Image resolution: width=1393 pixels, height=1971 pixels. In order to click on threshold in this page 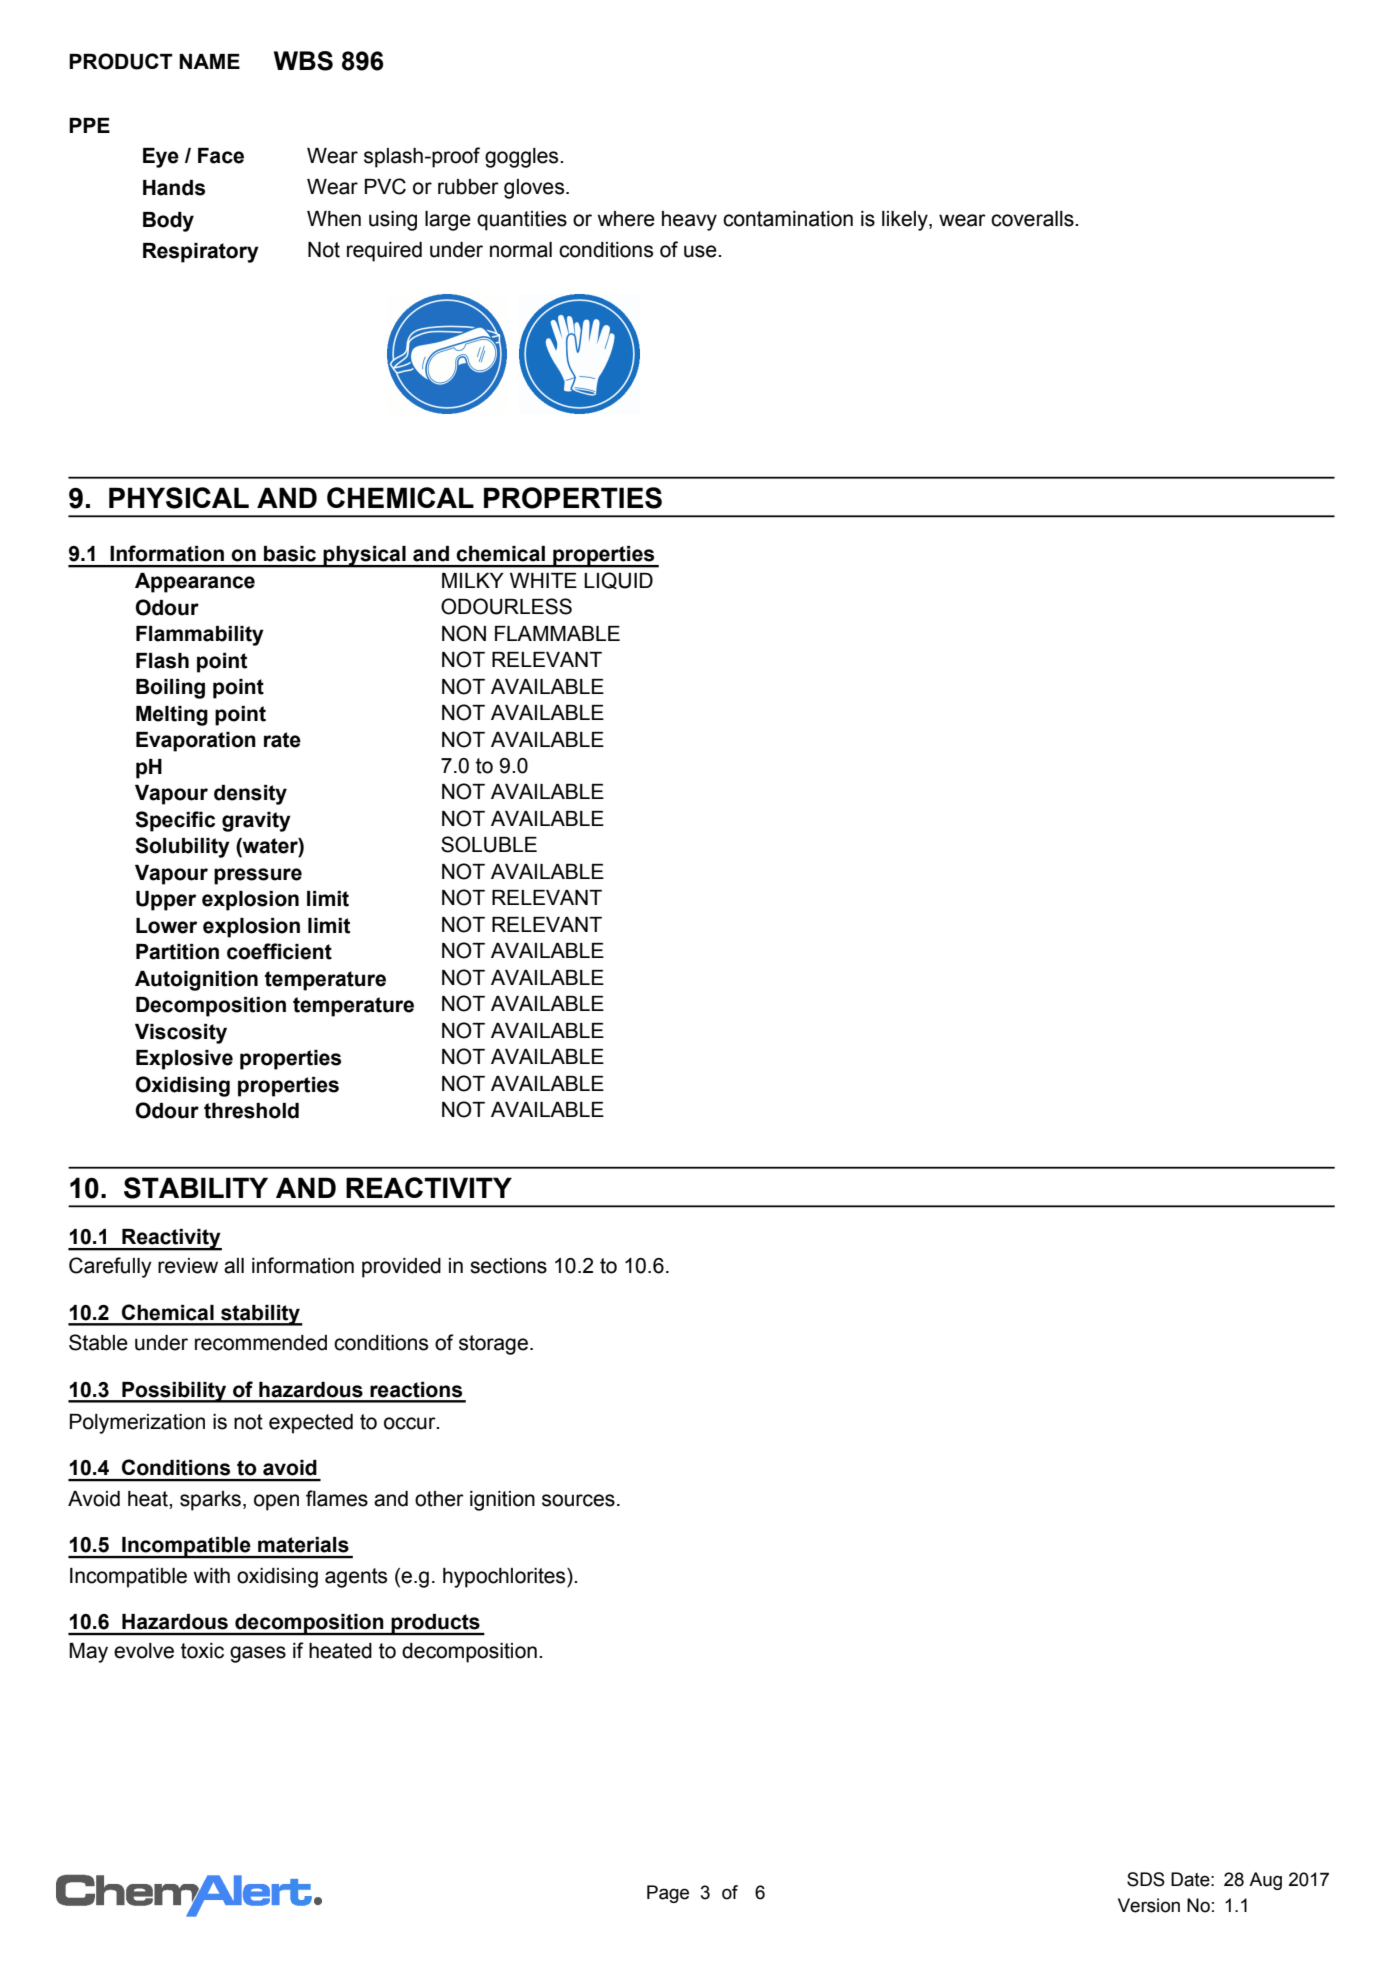, I will do `click(251, 1111)`.
